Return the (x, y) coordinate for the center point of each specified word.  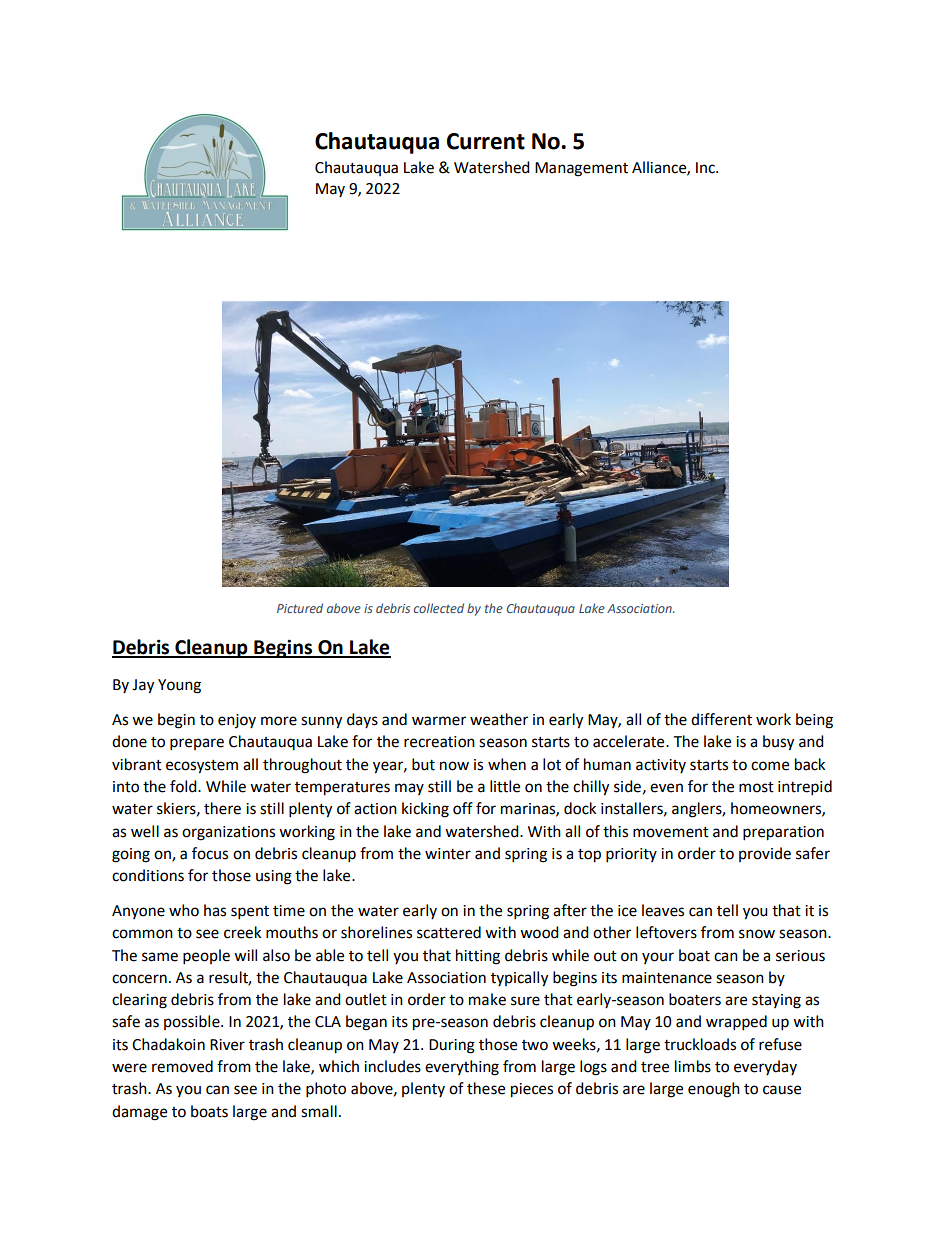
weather (499, 719)
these (486, 1088)
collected (439, 608)
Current (486, 141)
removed (182, 1066)
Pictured (300, 608)
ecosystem (202, 767)
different (721, 719)
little (505, 786)
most (756, 787)
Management (581, 169)
